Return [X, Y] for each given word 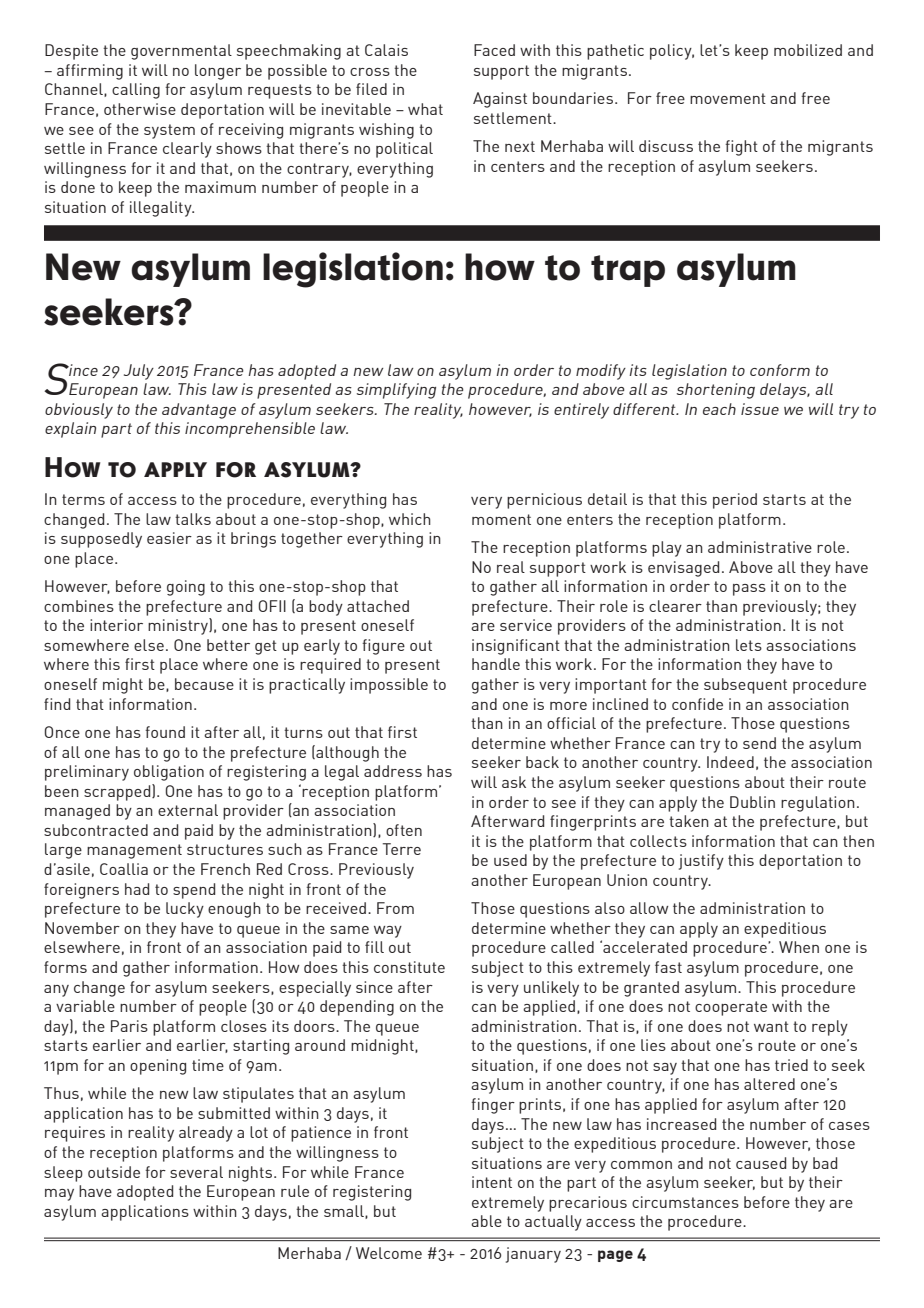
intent [492, 1182]
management [134, 851]
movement [728, 98]
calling [136, 91]
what [425, 109]
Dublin [752, 802]
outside [114, 1172]
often [404, 830]
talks [193, 519]
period [735, 501]
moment [501, 519]
